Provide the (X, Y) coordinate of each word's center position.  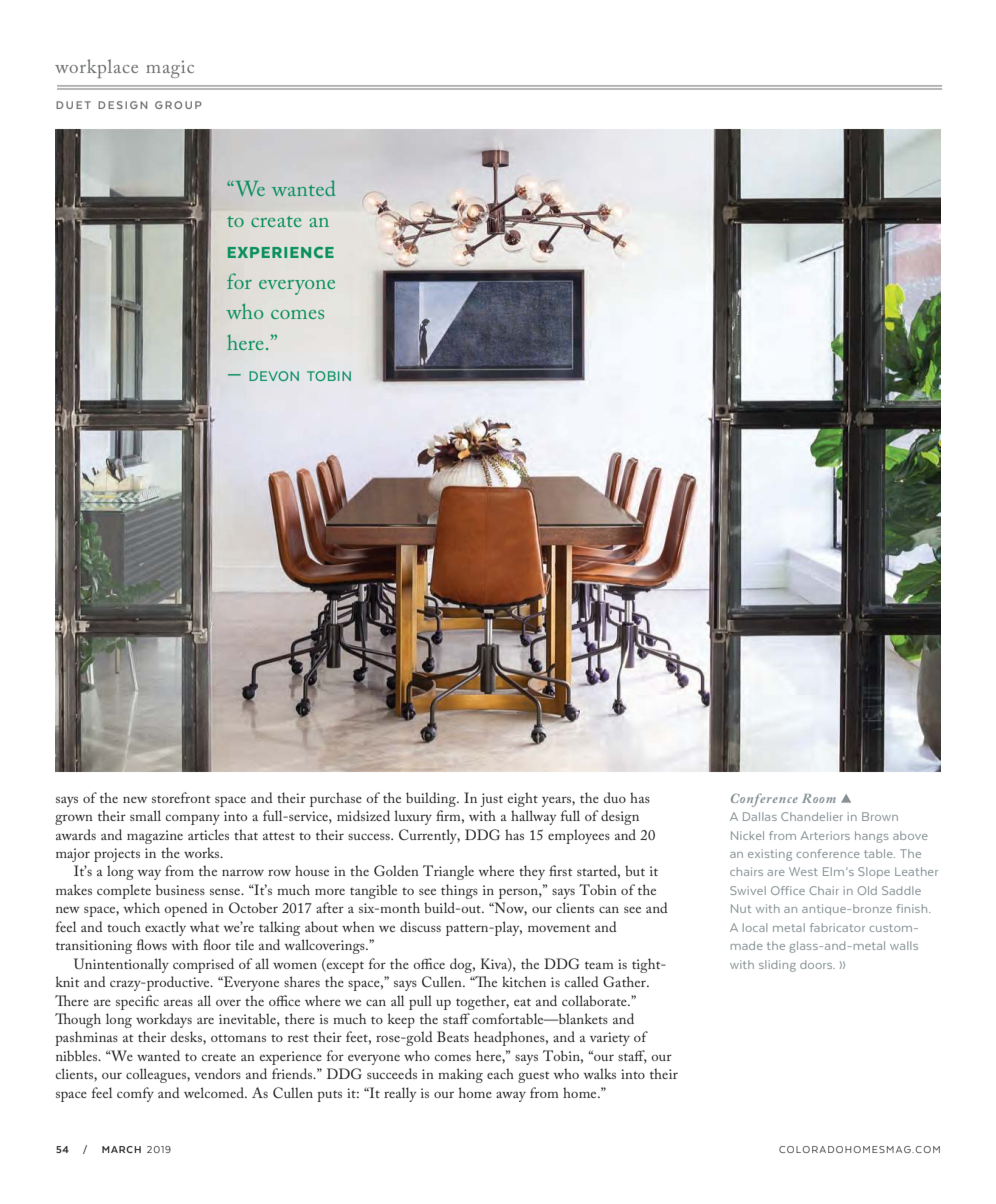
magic (170, 69)
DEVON (274, 376)
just (491, 800)
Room (819, 798)
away (511, 1096)
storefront (181, 797)
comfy (135, 1094)
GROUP (178, 105)
